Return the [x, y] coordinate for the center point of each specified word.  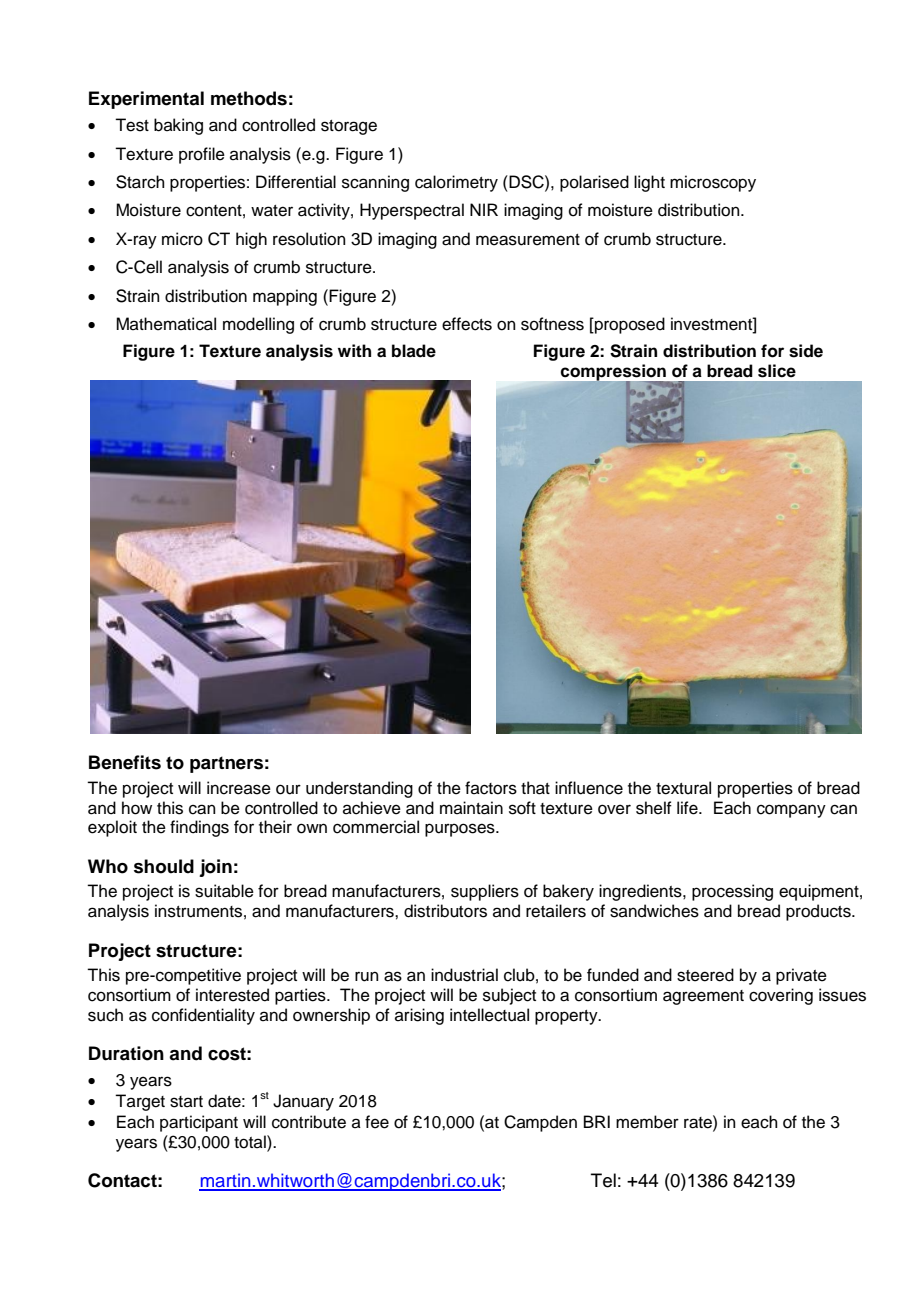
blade [414, 351]
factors [491, 788]
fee [377, 1122]
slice [777, 371]
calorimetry [456, 183]
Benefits [125, 762]
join [215, 868]
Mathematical [166, 324]
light [649, 183]
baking [178, 126]
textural [683, 788]
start [186, 1102]
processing [732, 892]
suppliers [485, 892]
